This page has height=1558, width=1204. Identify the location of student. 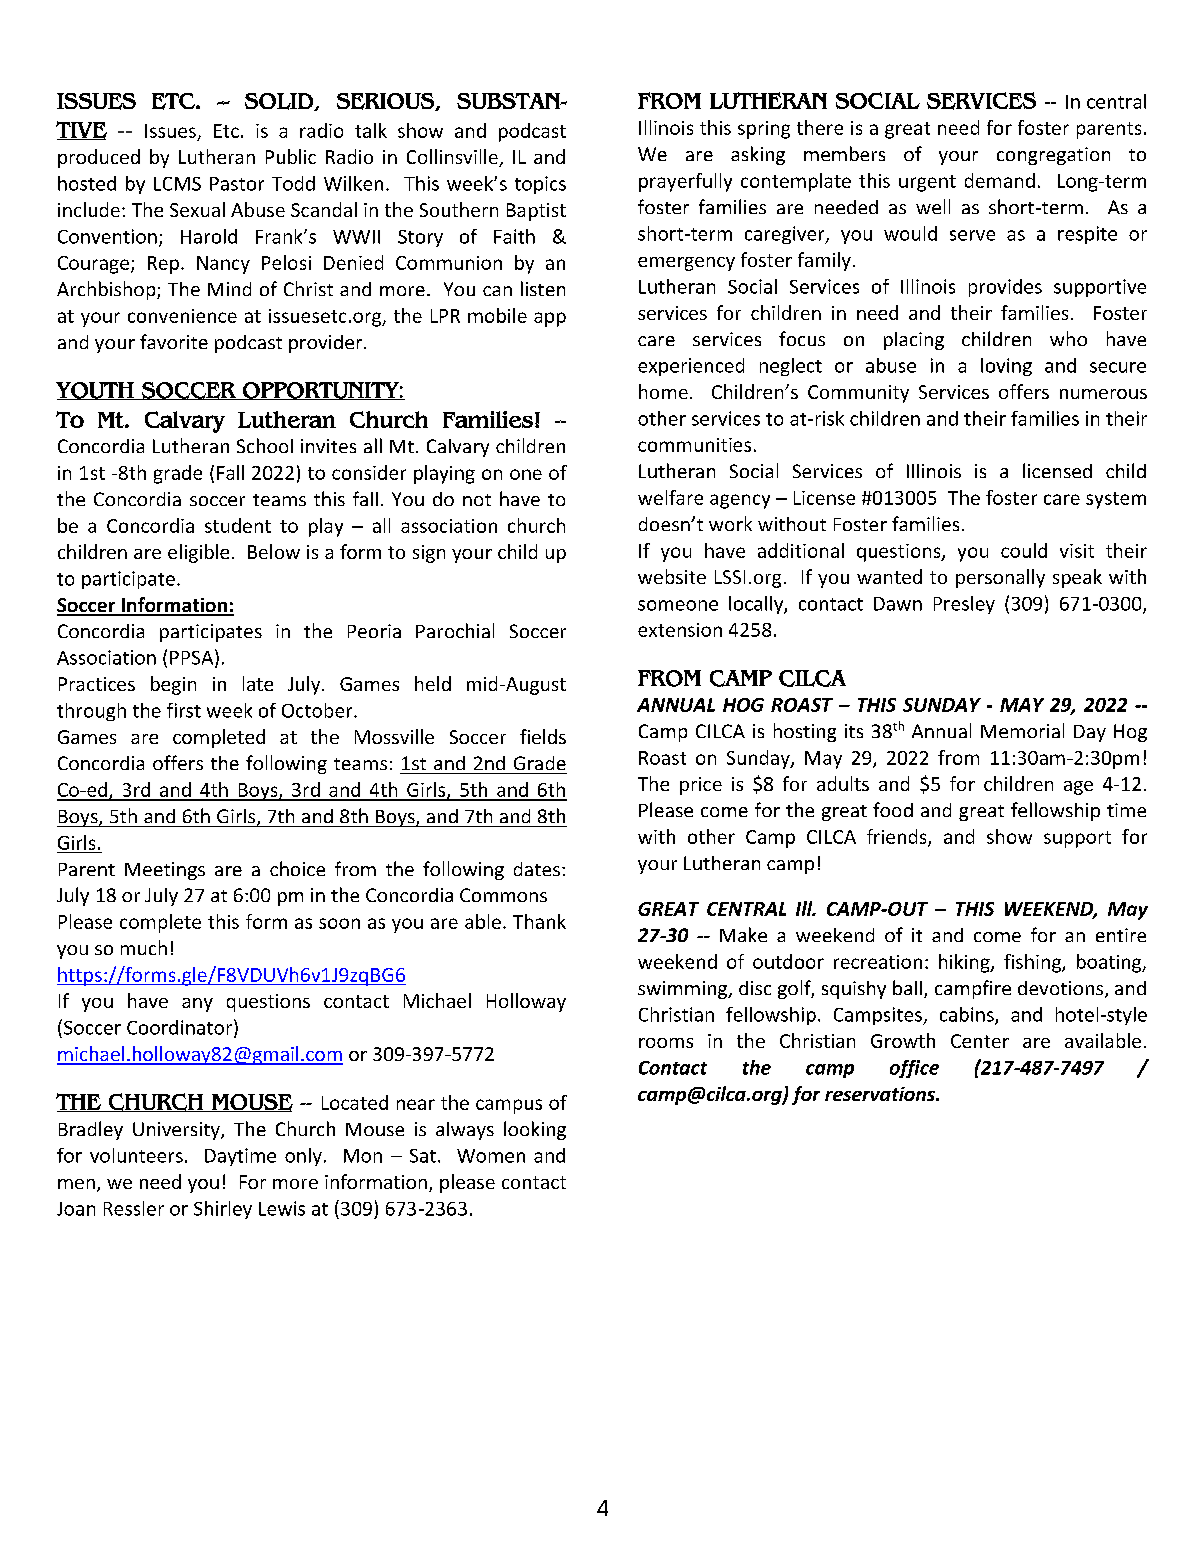
(238, 525).
